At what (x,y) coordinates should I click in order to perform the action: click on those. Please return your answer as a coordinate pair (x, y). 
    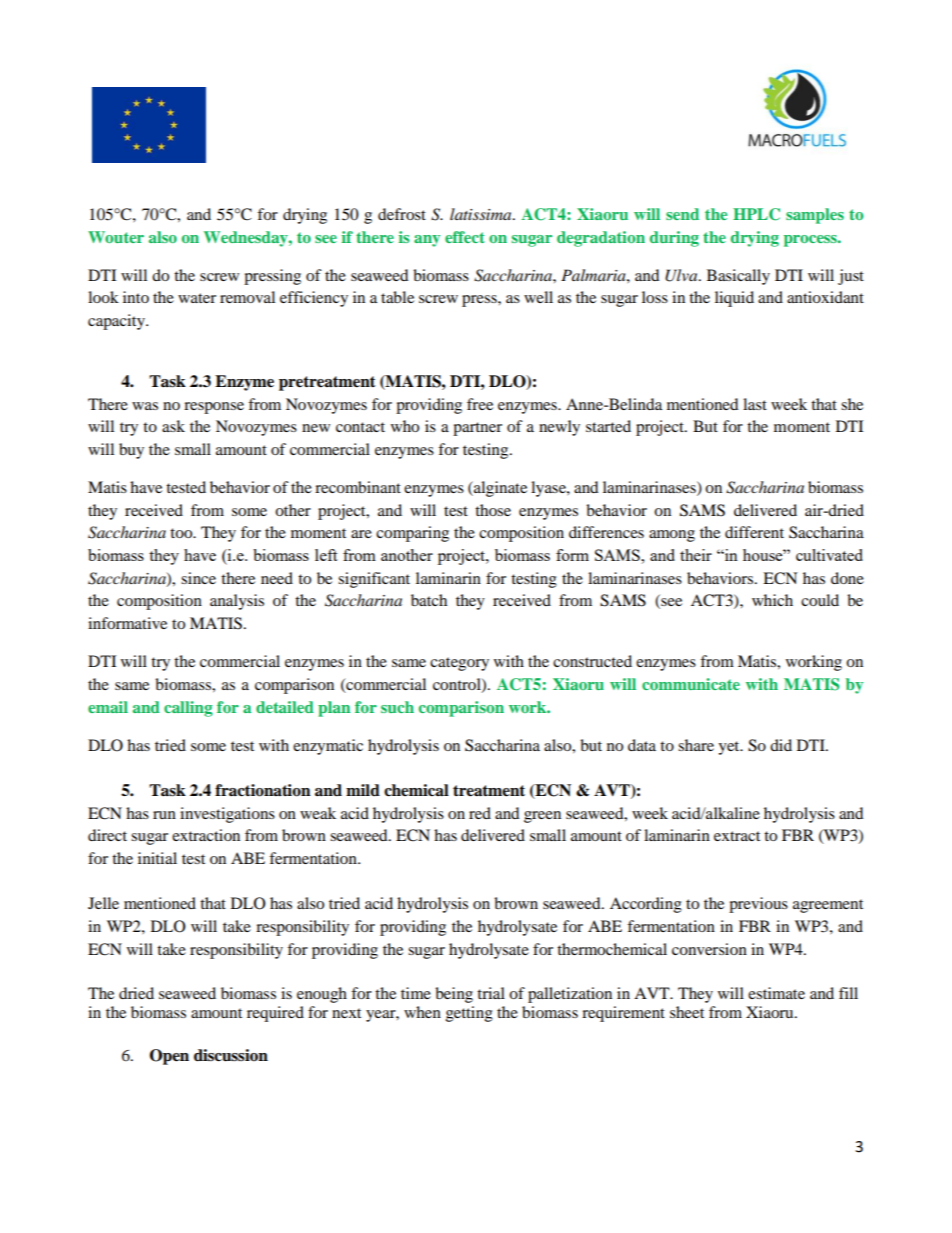
    Looking at the image, I should click on (493, 510).
